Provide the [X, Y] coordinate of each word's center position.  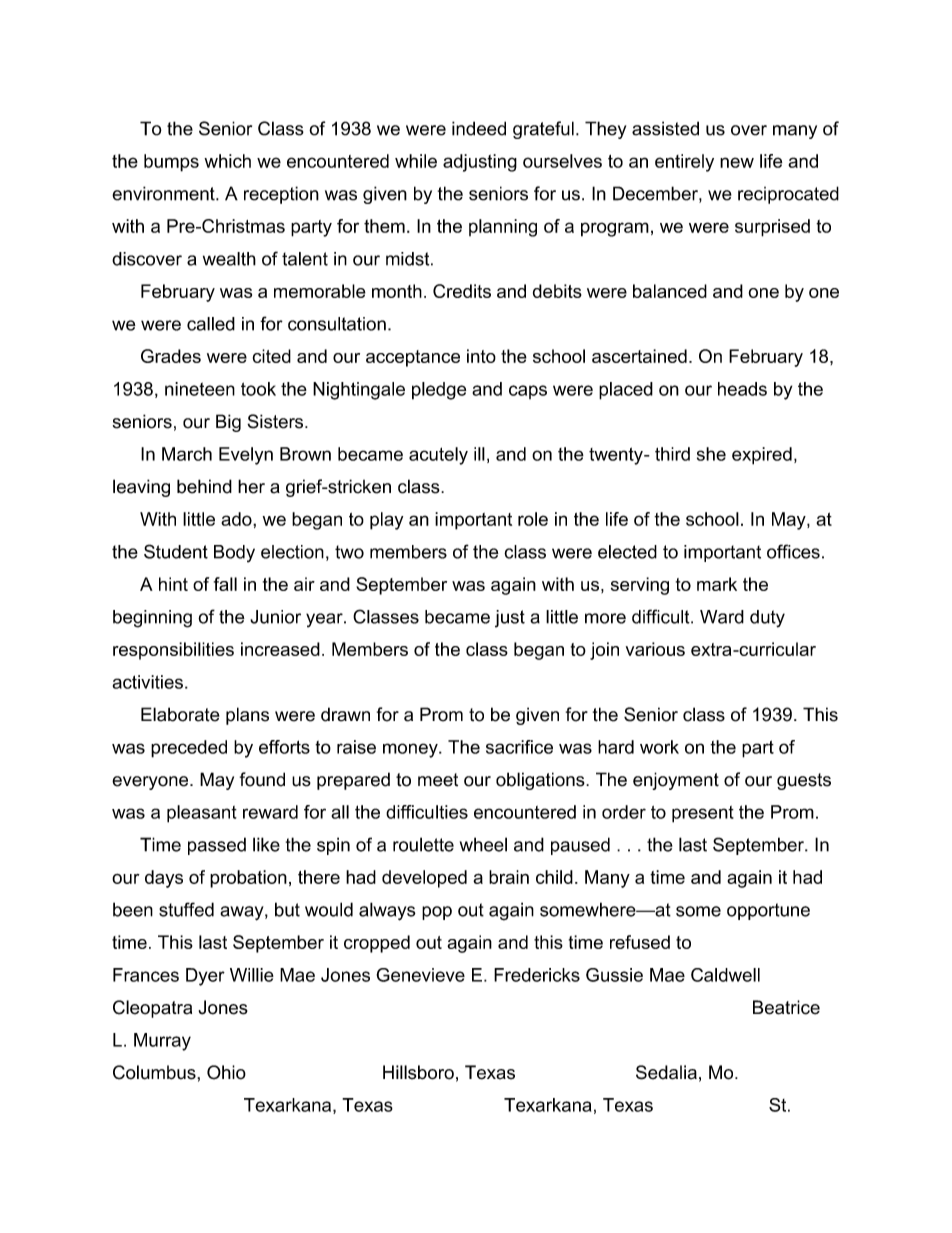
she [711, 454]
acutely [438, 456]
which [227, 161]
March [187, 454]
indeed [479, 128]
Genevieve [420, 975]
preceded [189, 749]
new [737, 162]
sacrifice [519, 747]
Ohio [226, 1072]
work [659, 747]
